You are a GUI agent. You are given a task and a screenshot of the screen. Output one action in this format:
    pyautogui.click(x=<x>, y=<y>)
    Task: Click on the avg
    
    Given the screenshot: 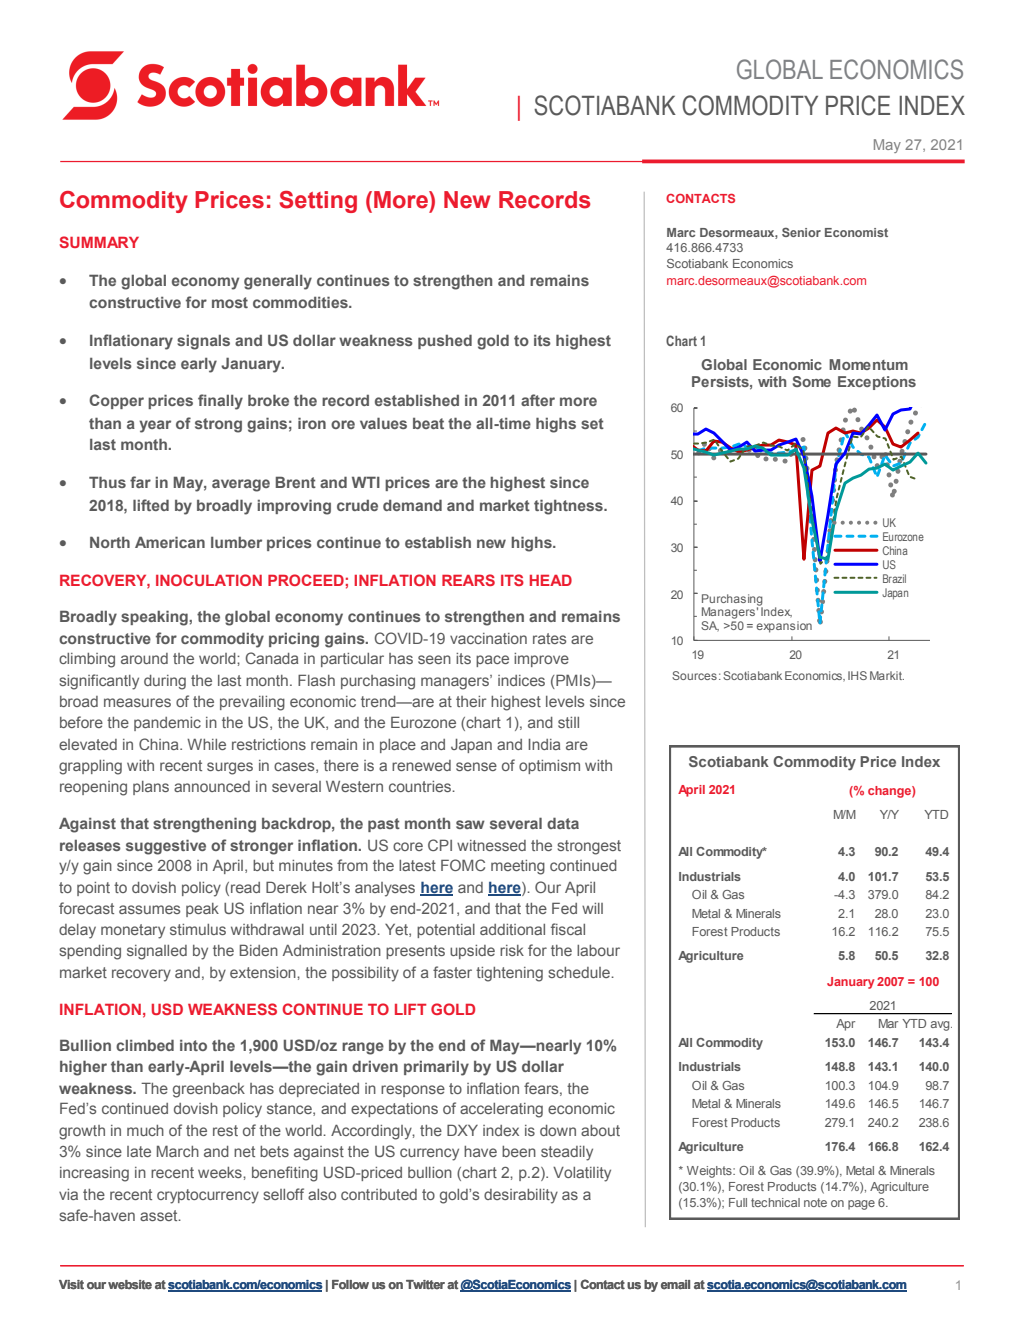 What is the action you would take?
    pyautogui.click(x=941, y=1026)
